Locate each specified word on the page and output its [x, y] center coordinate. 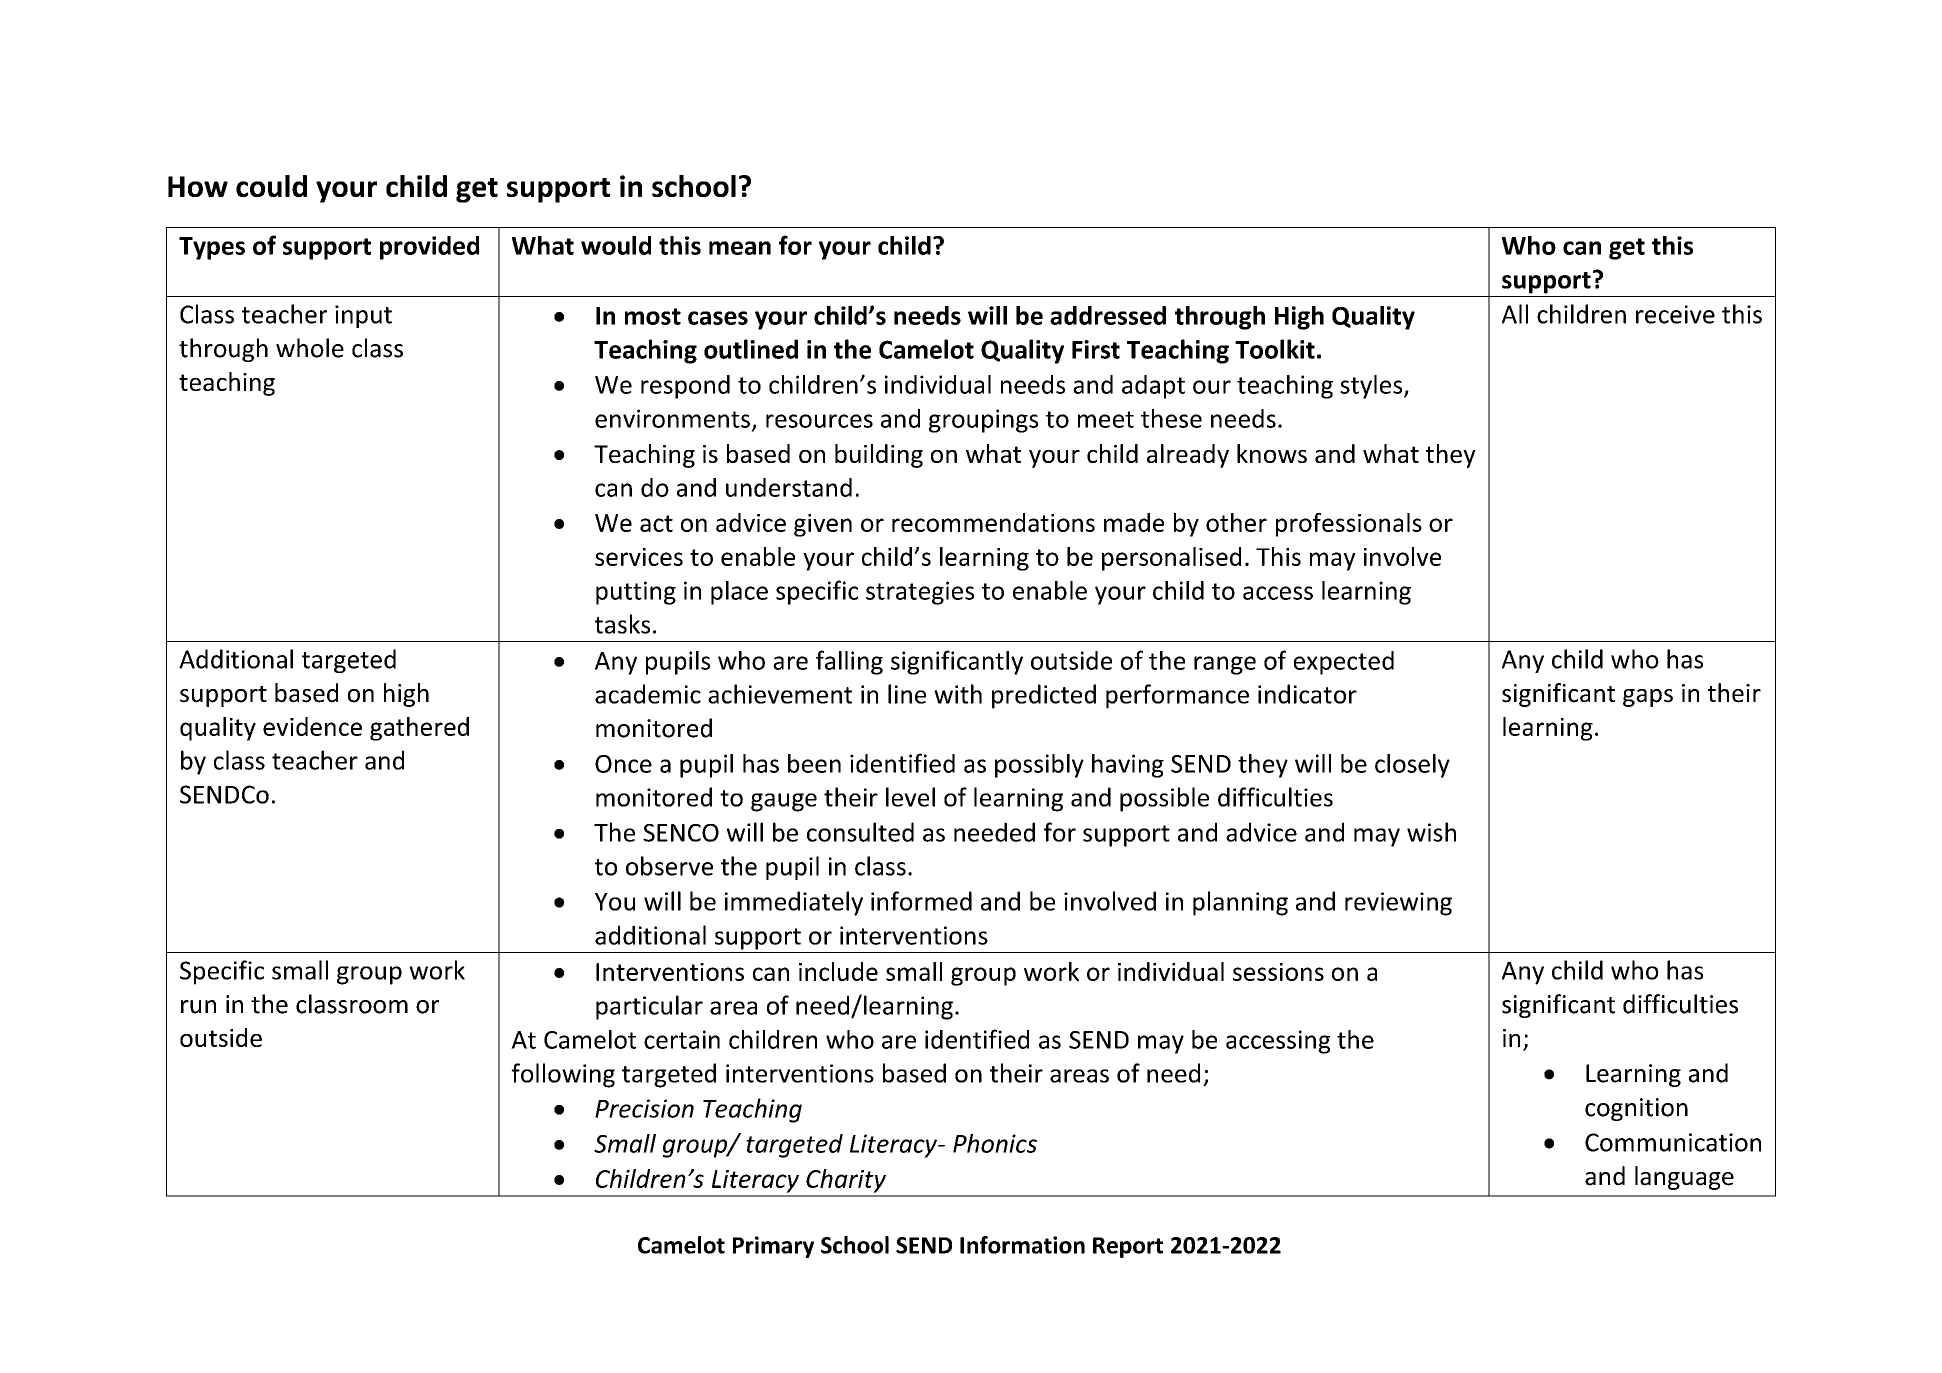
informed [921, 901]
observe [669, 866]
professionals [1349, 525]
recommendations [993, 522]
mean [740, 248]
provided [429, 248]
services [639, 557]
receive [1675, 314]
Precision [644, 1108]
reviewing [1398, 904]
